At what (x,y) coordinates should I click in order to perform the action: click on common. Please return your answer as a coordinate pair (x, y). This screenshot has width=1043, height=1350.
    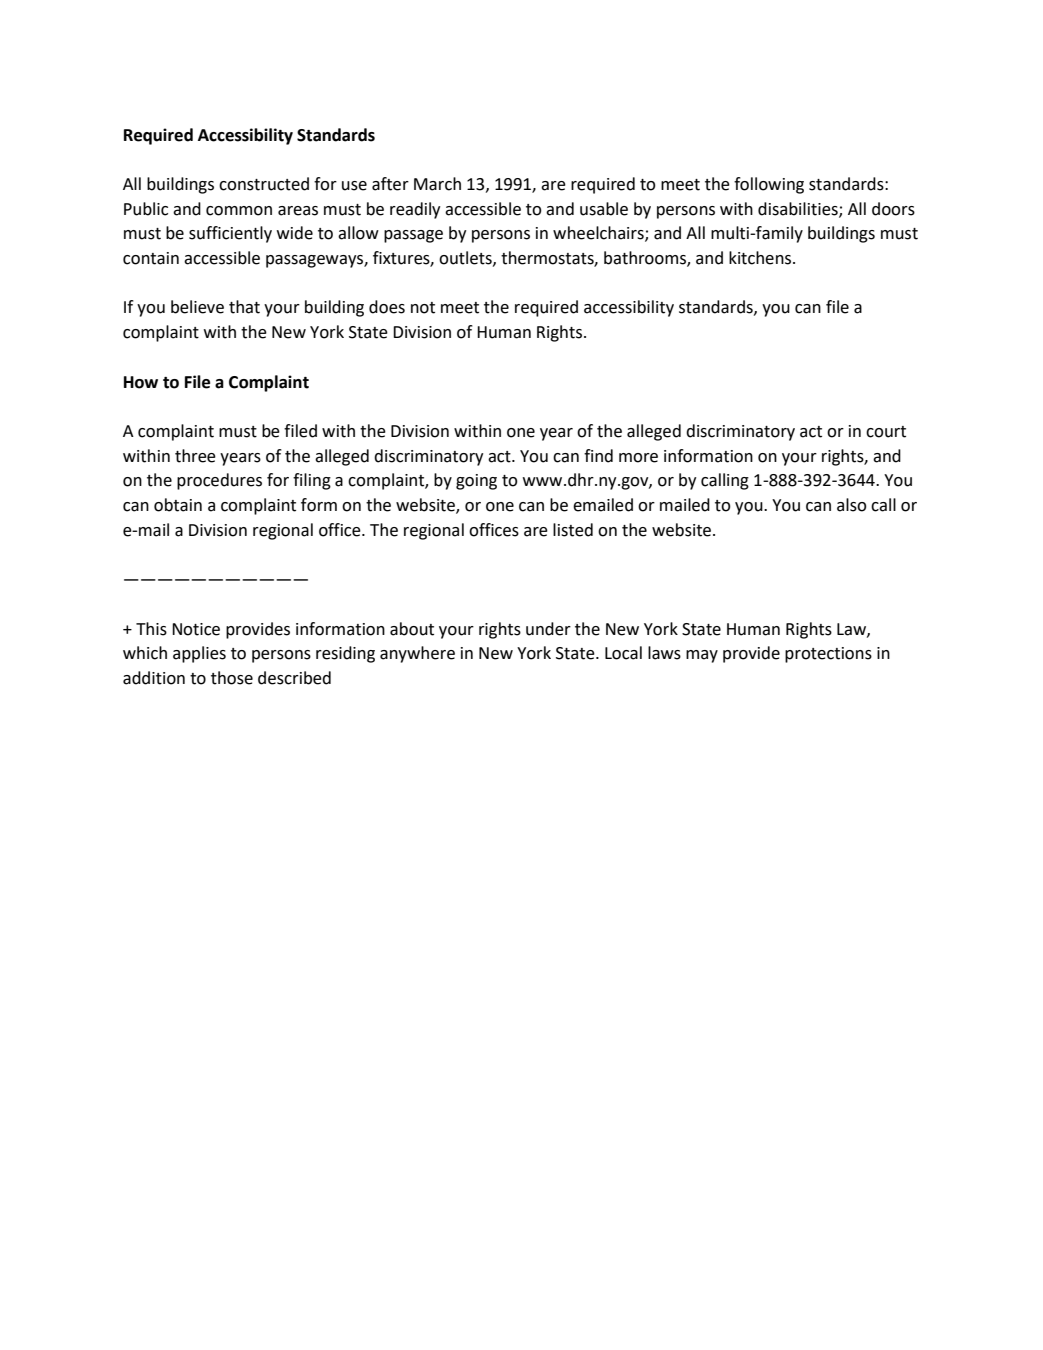
    Looking at the image, I should click on (239, 211).
